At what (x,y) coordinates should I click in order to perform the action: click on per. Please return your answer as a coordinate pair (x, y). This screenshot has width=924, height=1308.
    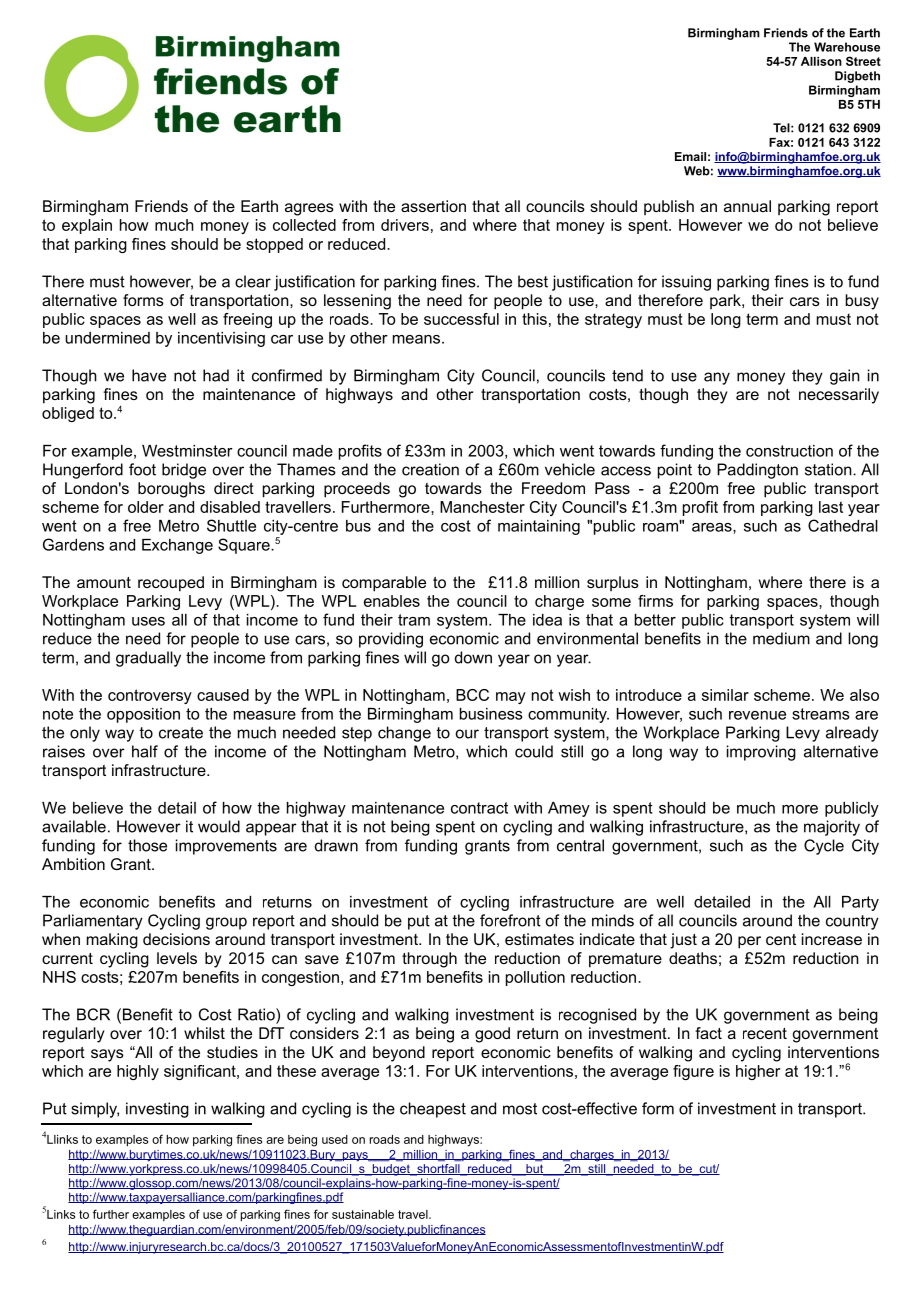
    Looking at the image, I should click on (749, 942).
